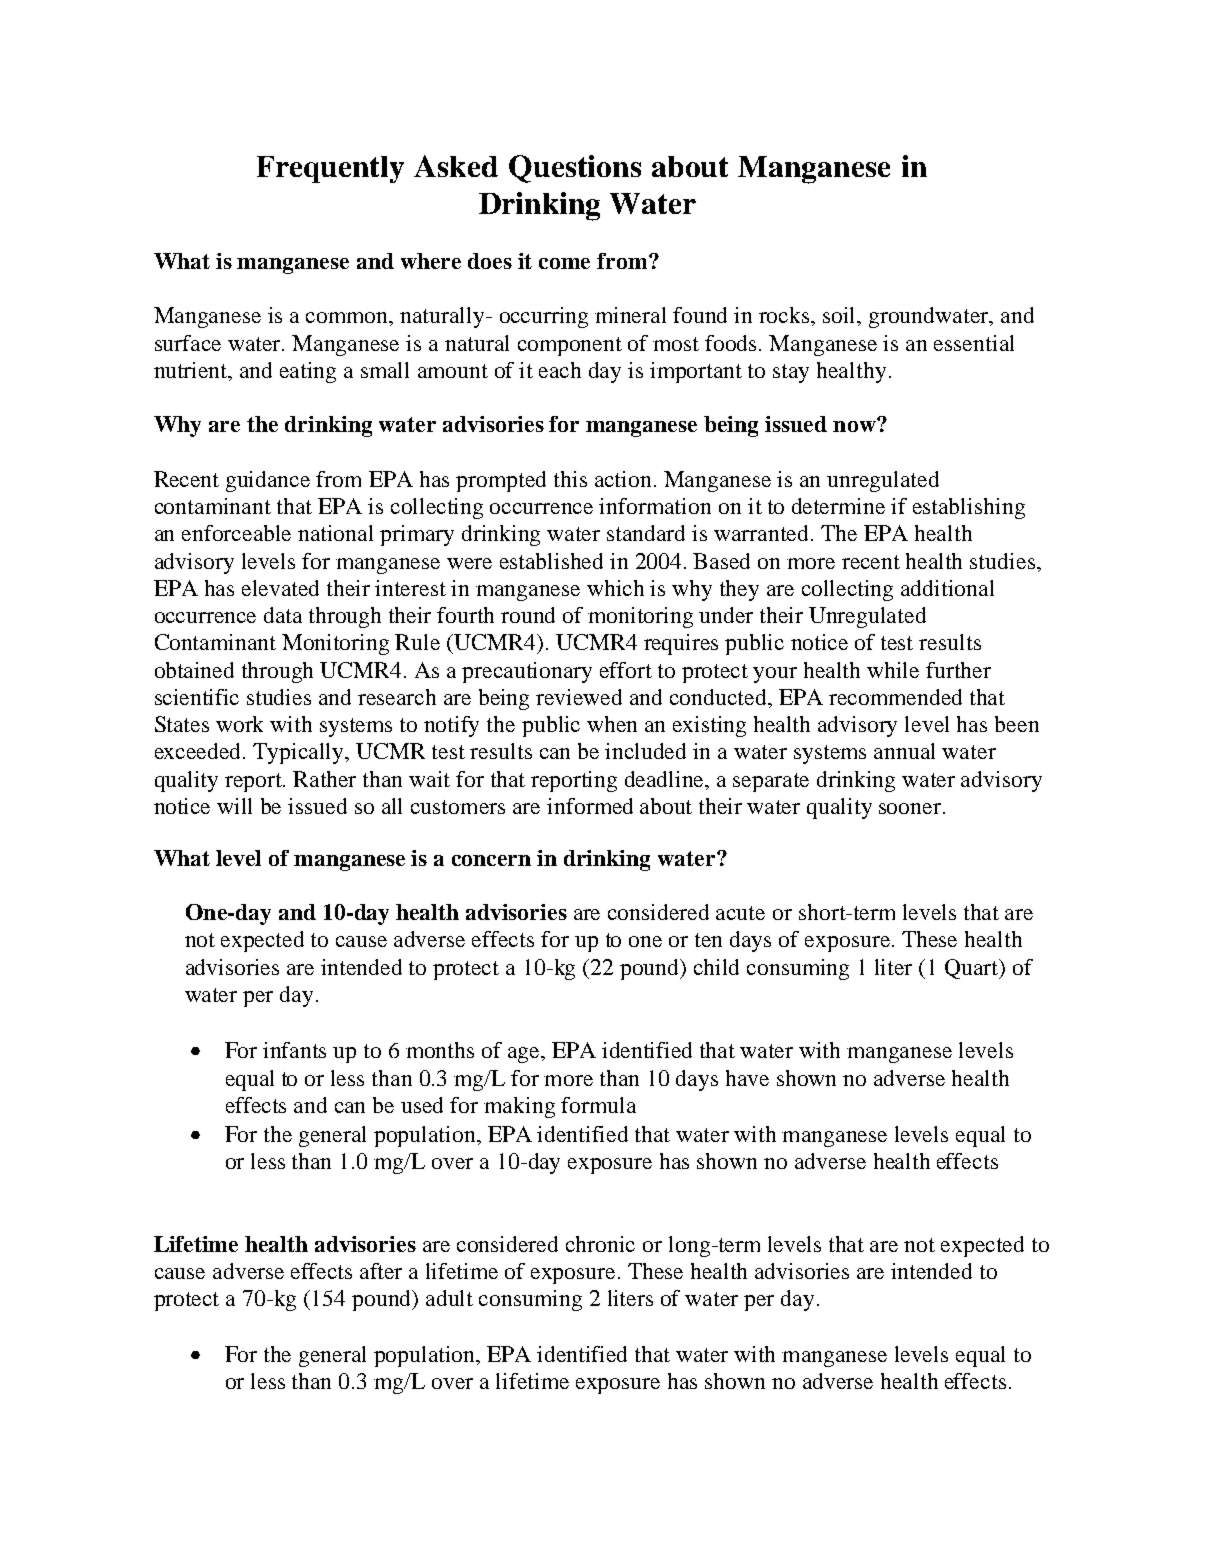 This image has width=1209, height=1564. What do you see at coordinates (300, 753) in the image?
I see `Typically` at bounding box center [300, 753].
